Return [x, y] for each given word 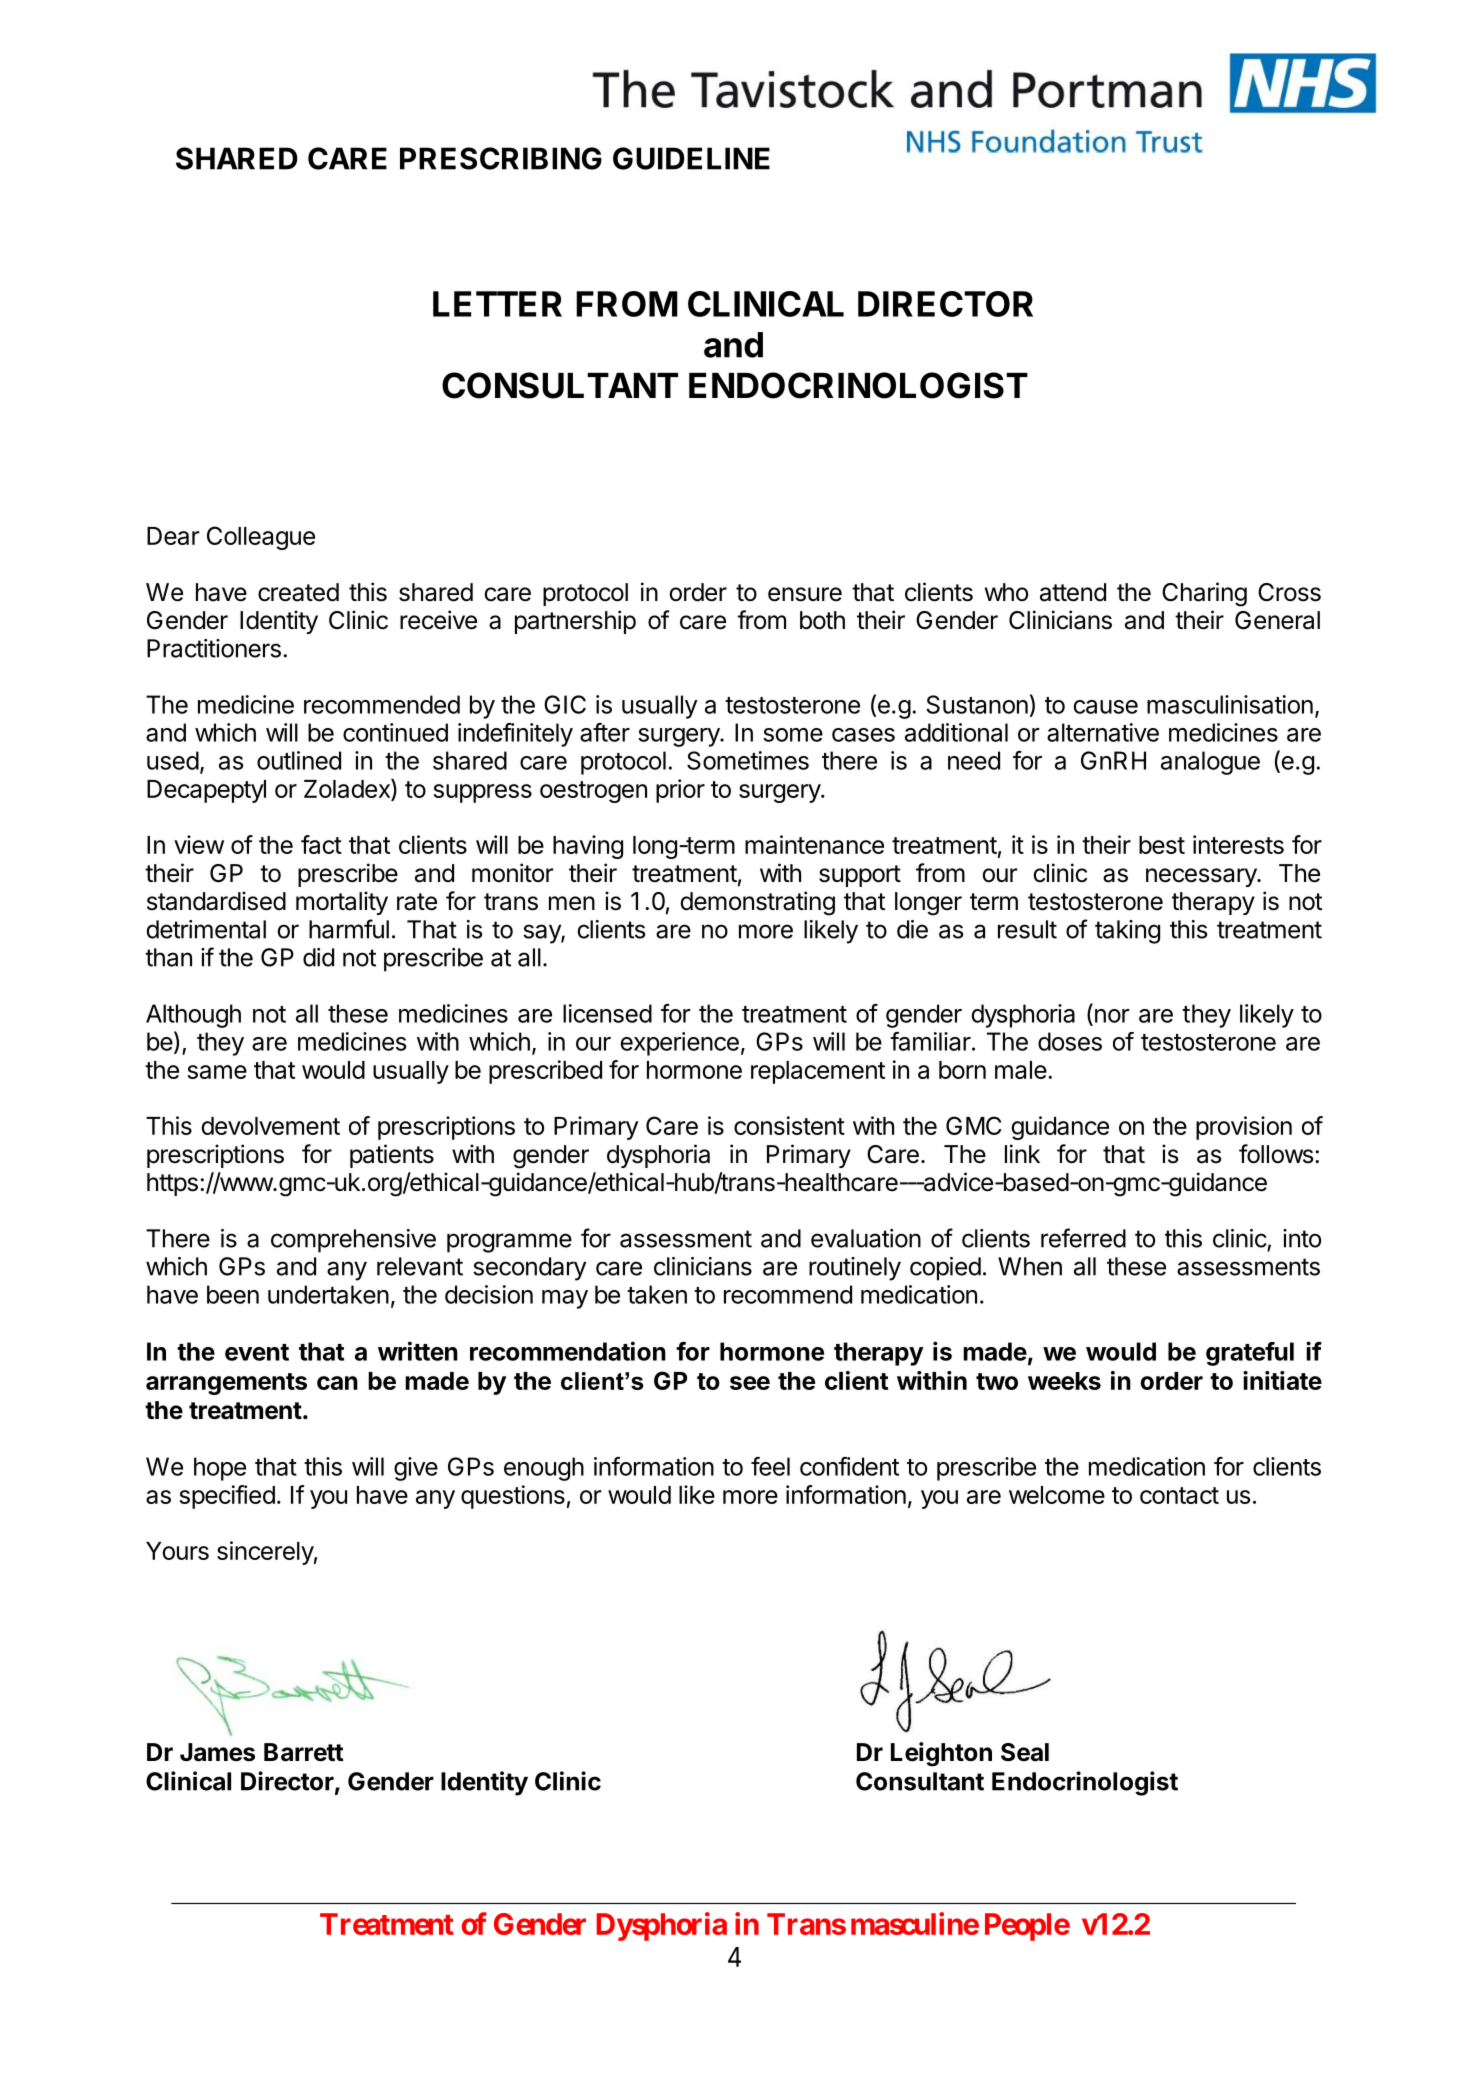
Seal [1025, 1752]
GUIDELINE [691, 158]
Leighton [941, 1754]
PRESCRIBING [501, 158]
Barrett [304, 1752]
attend [1073, 592]
